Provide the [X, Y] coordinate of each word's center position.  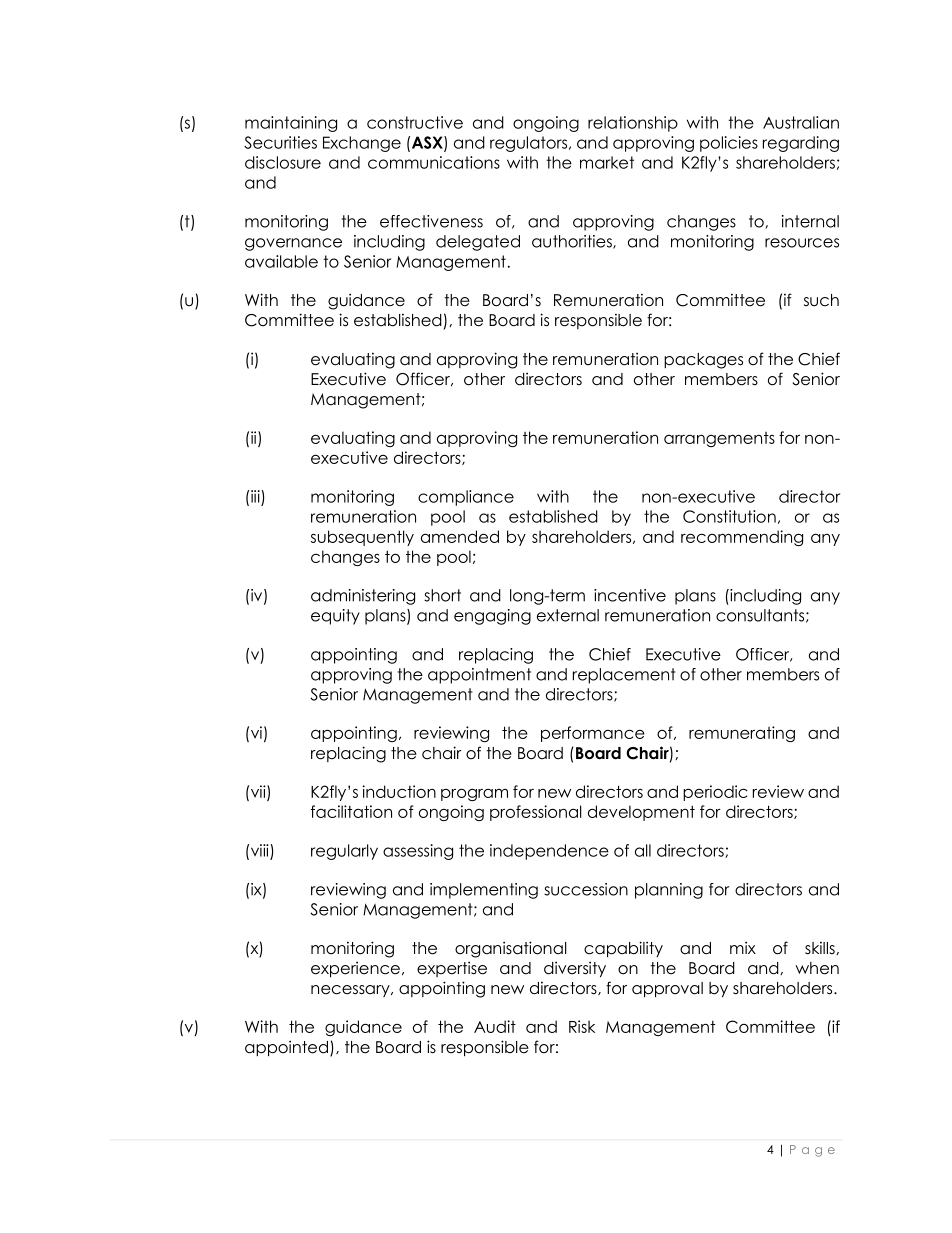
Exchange [362, 144]
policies [729, 144]
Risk [582, 1026]
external [568, 615]
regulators [530, 144]
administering [363, 597]
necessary [351, 991]
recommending [742, 538]
